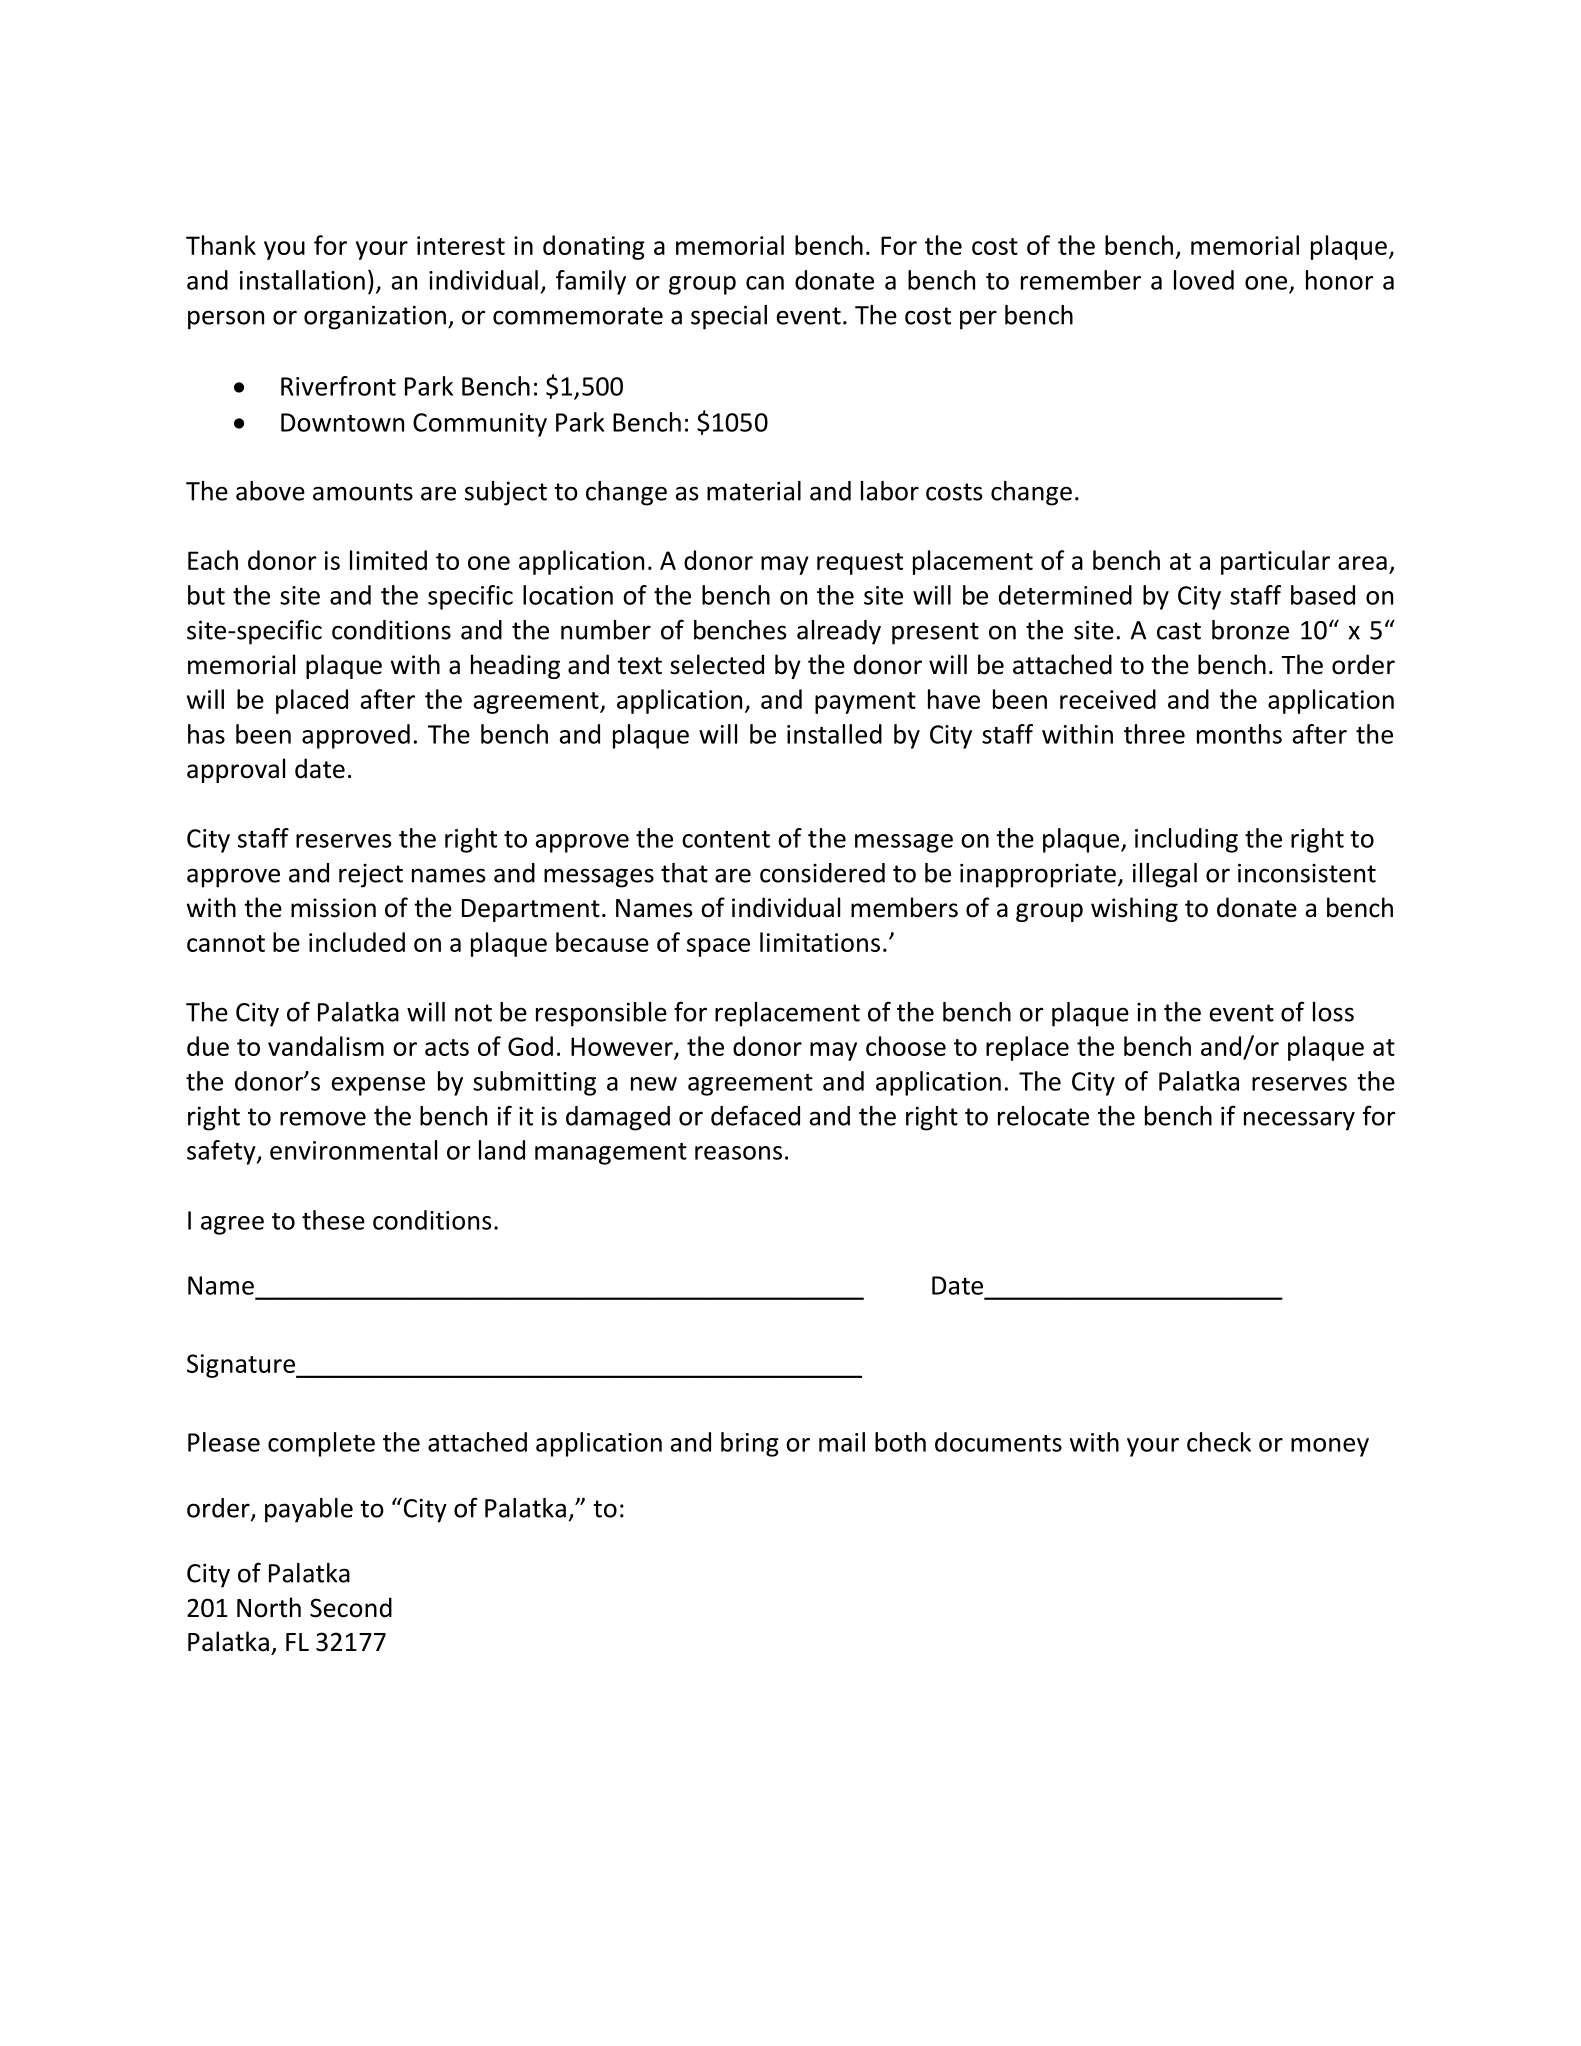 This screenshot has width=1581, height=2046. I want to click on these, so click(333, 1220).
